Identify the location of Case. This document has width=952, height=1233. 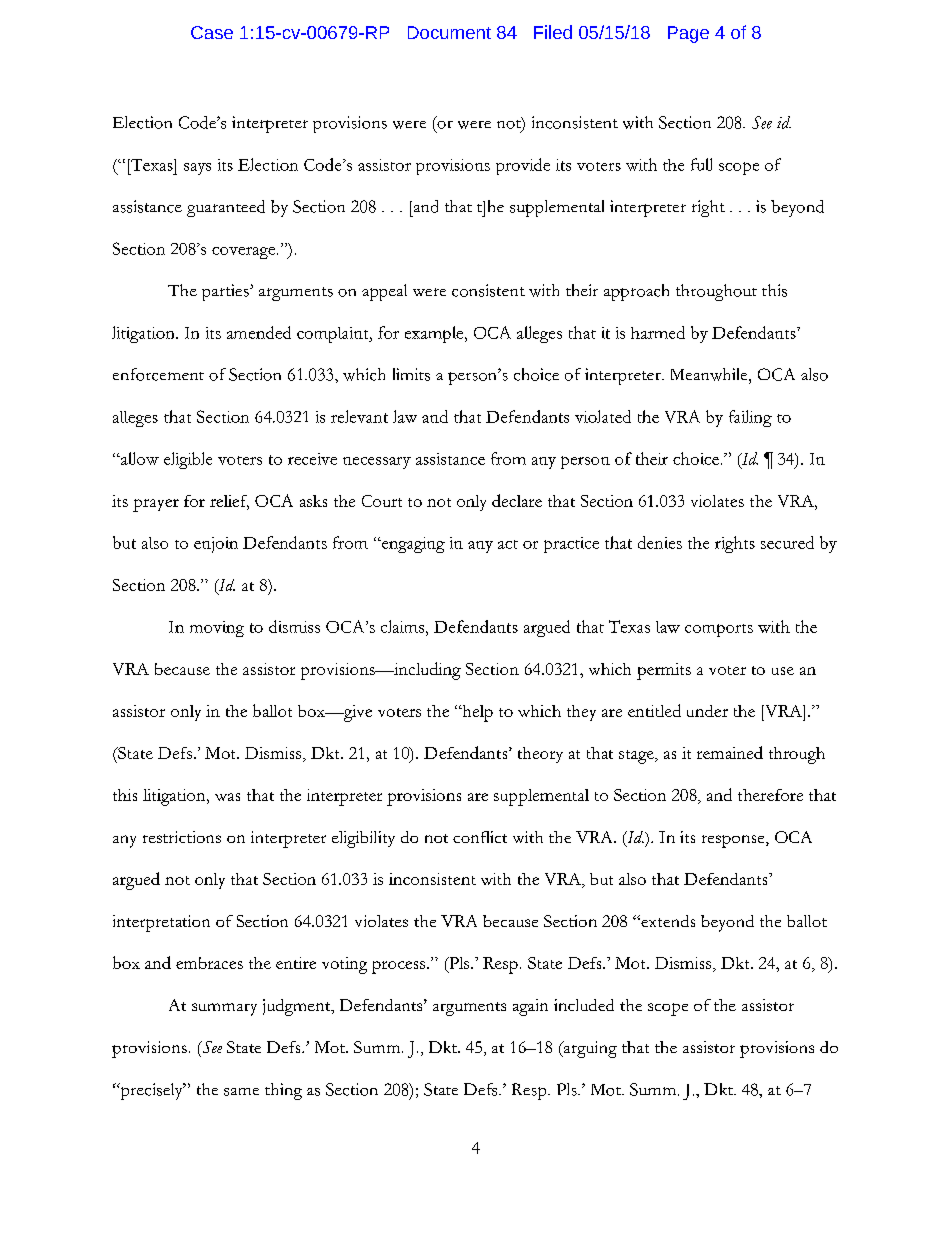
(212, 32).
